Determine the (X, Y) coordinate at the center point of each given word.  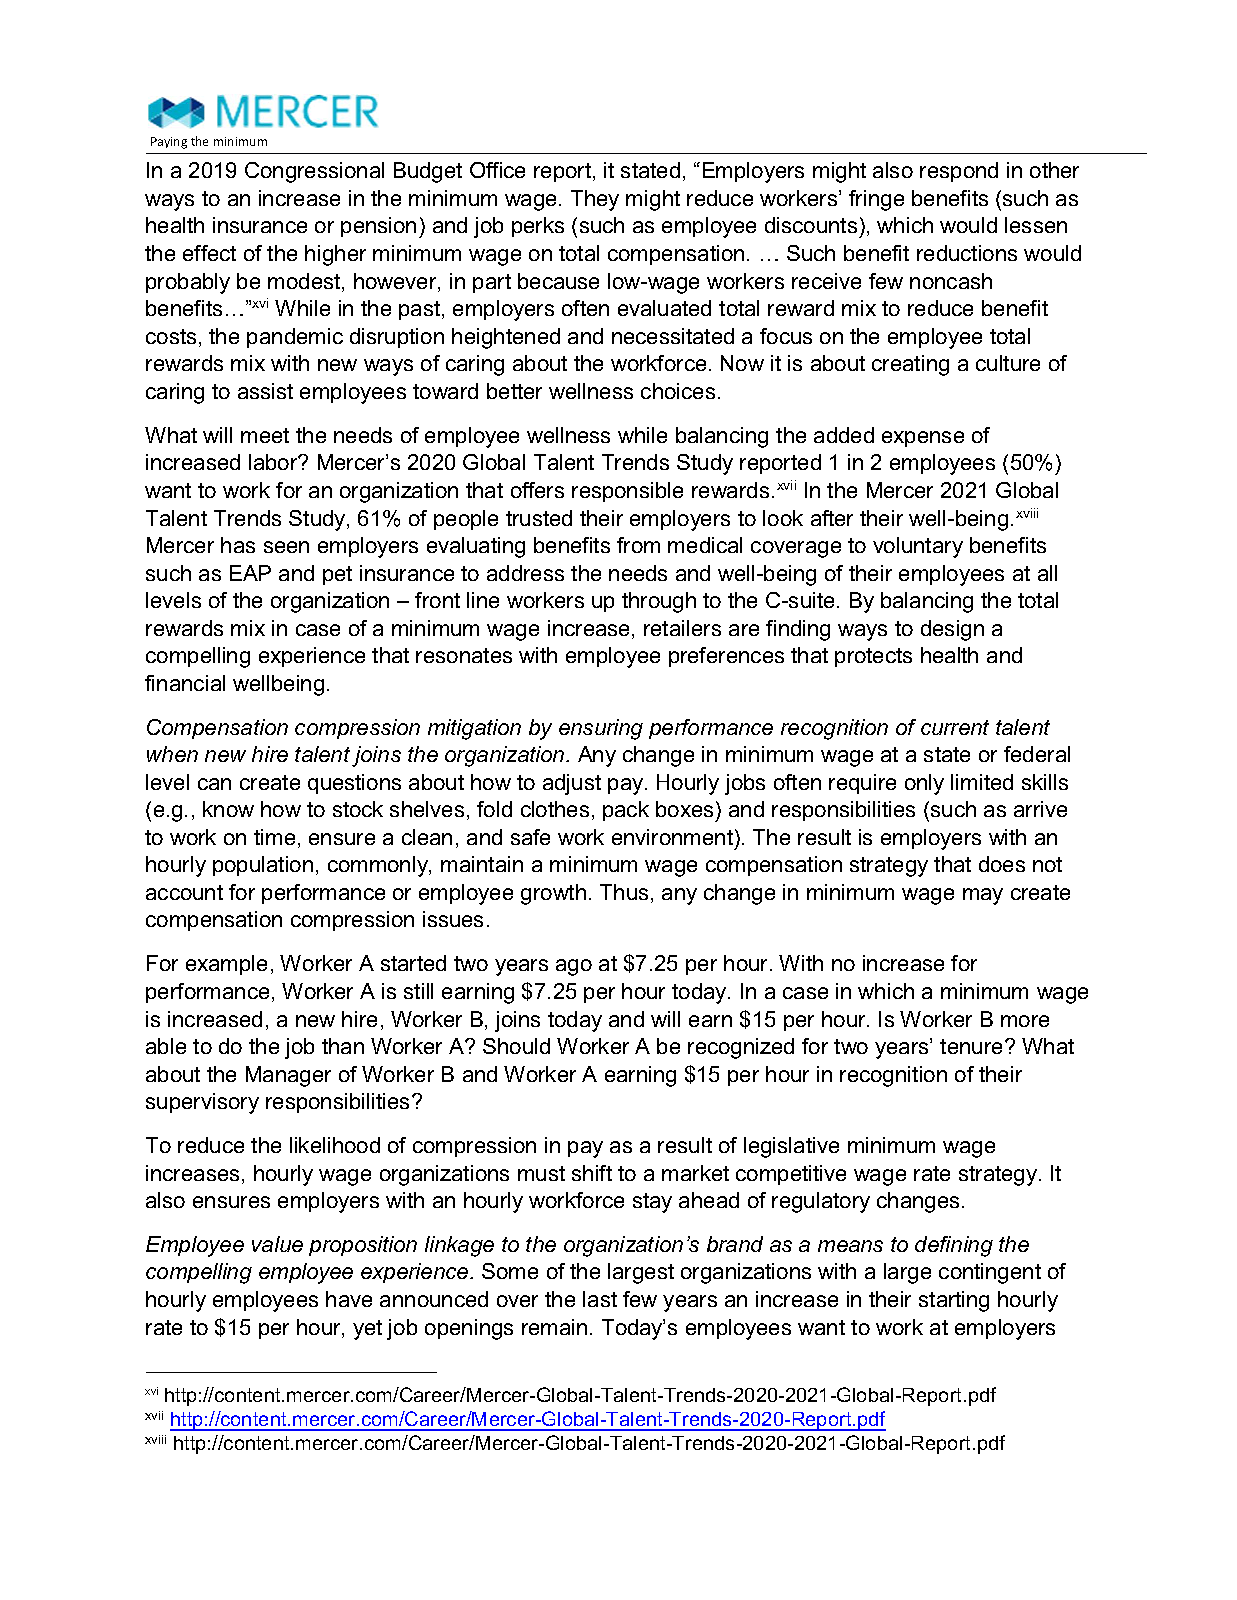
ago (574, 967)
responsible (627, 492)
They (595, 200)
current (955, 727)
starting (954, 1301)
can (214, 784)
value (277, 1244)
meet (265, 435)
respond (959, 172)
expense (923, 439)
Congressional (314, 172)
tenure (973, 1046)
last (600, 1299)
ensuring (601, 729)
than (343, 1046)
